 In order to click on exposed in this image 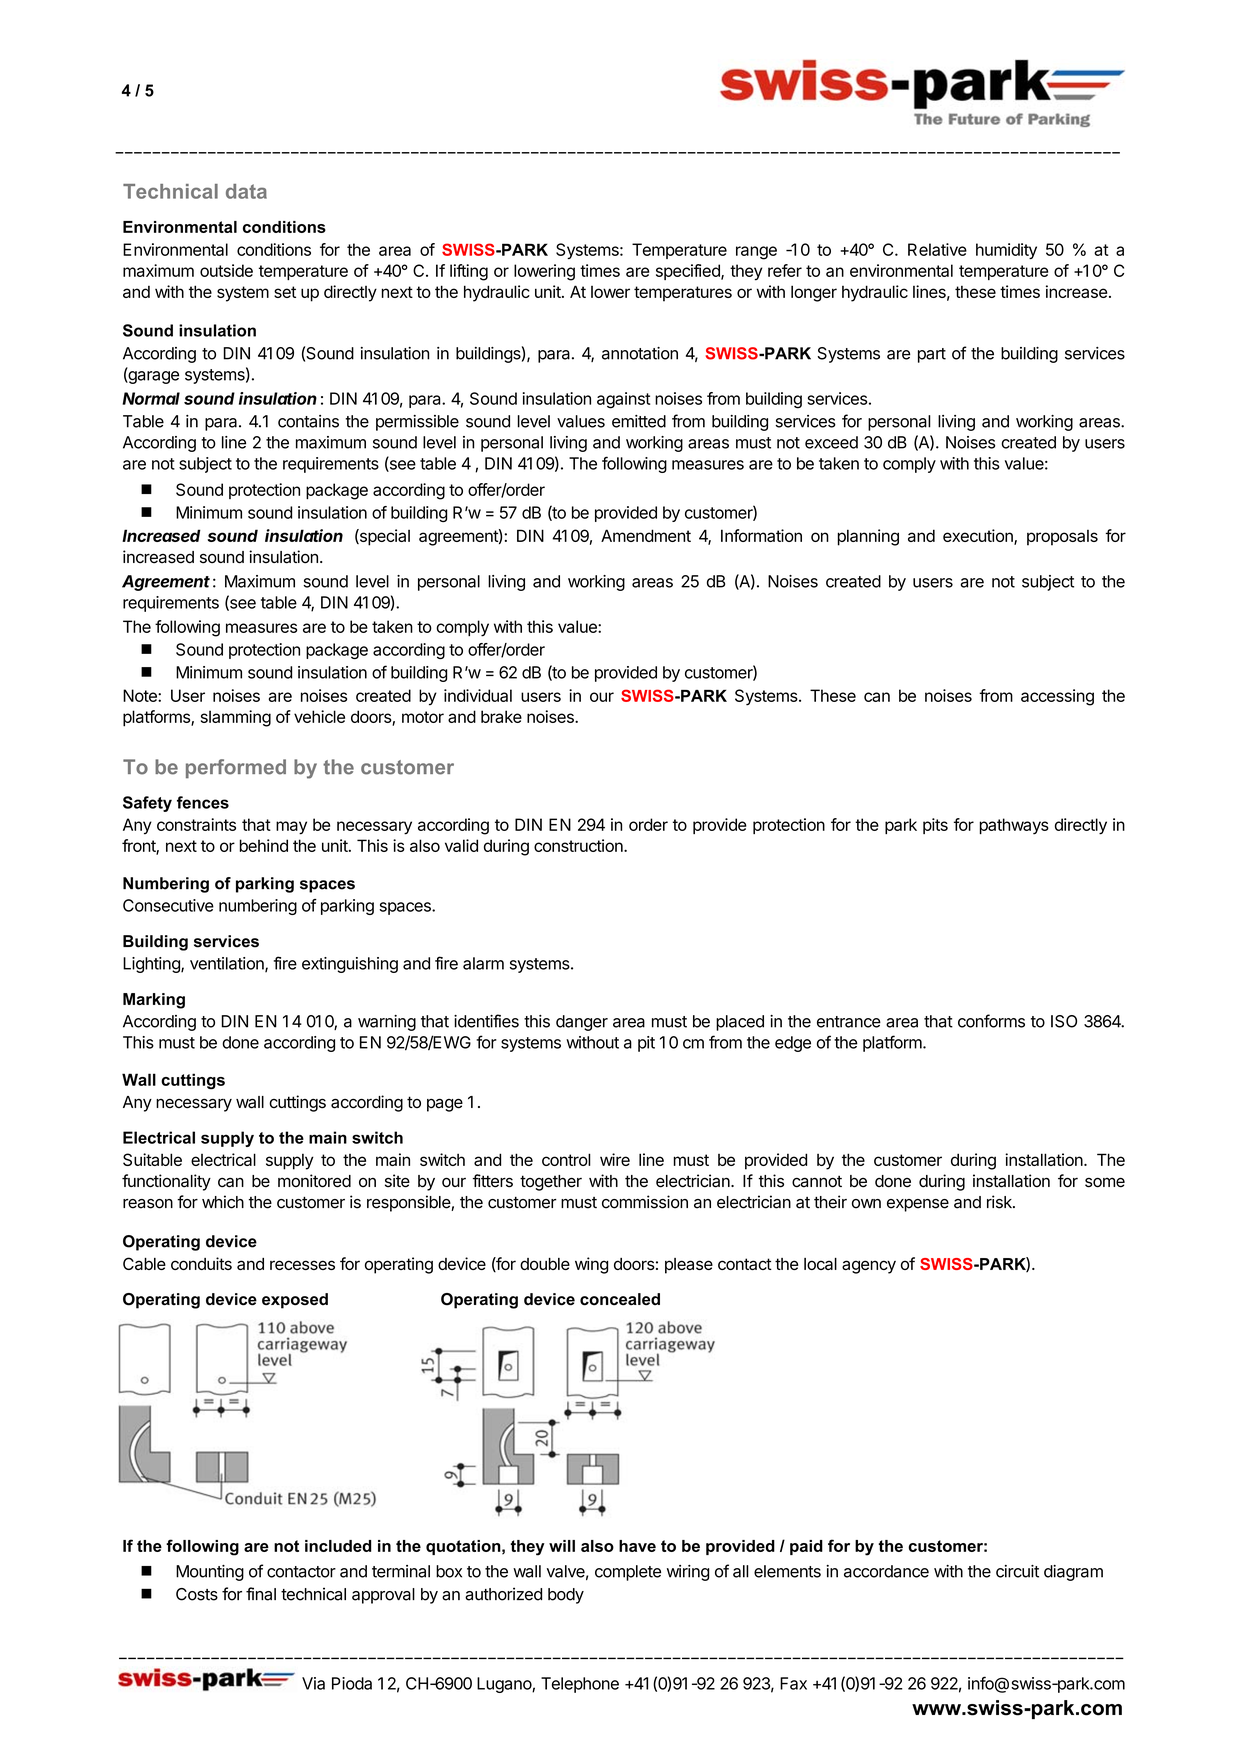, I will do `click(295, 1301)`.
